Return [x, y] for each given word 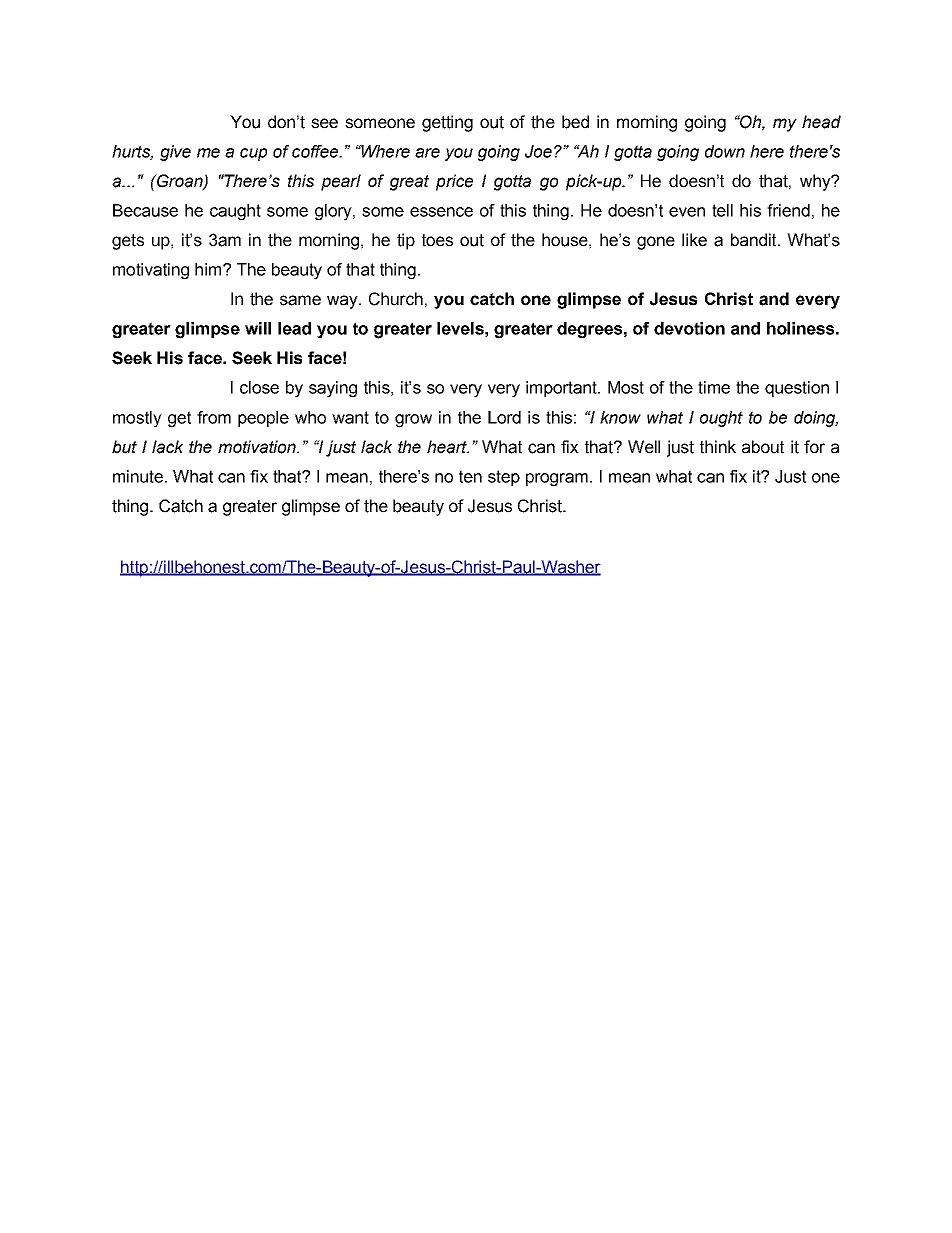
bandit [755, 240]
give [175, 153]
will [258, 328]
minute [138, 476]
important [562, 389]
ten [470, 476]
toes [437, 240]
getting [447, 123]
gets [128, 242]
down [725, 151]
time [714, 387]
